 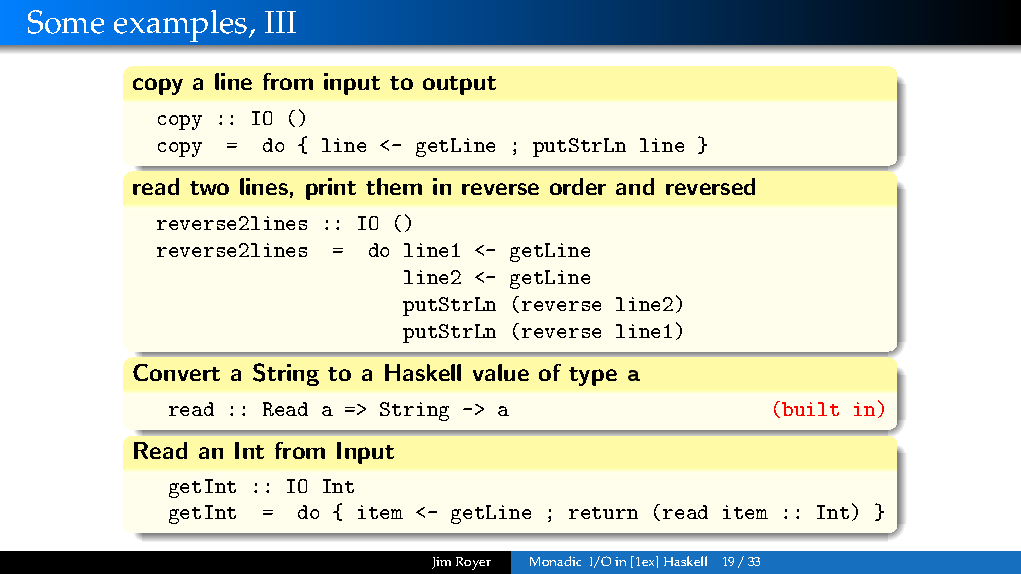 I want to click on built, so click(x=810, y=409).
